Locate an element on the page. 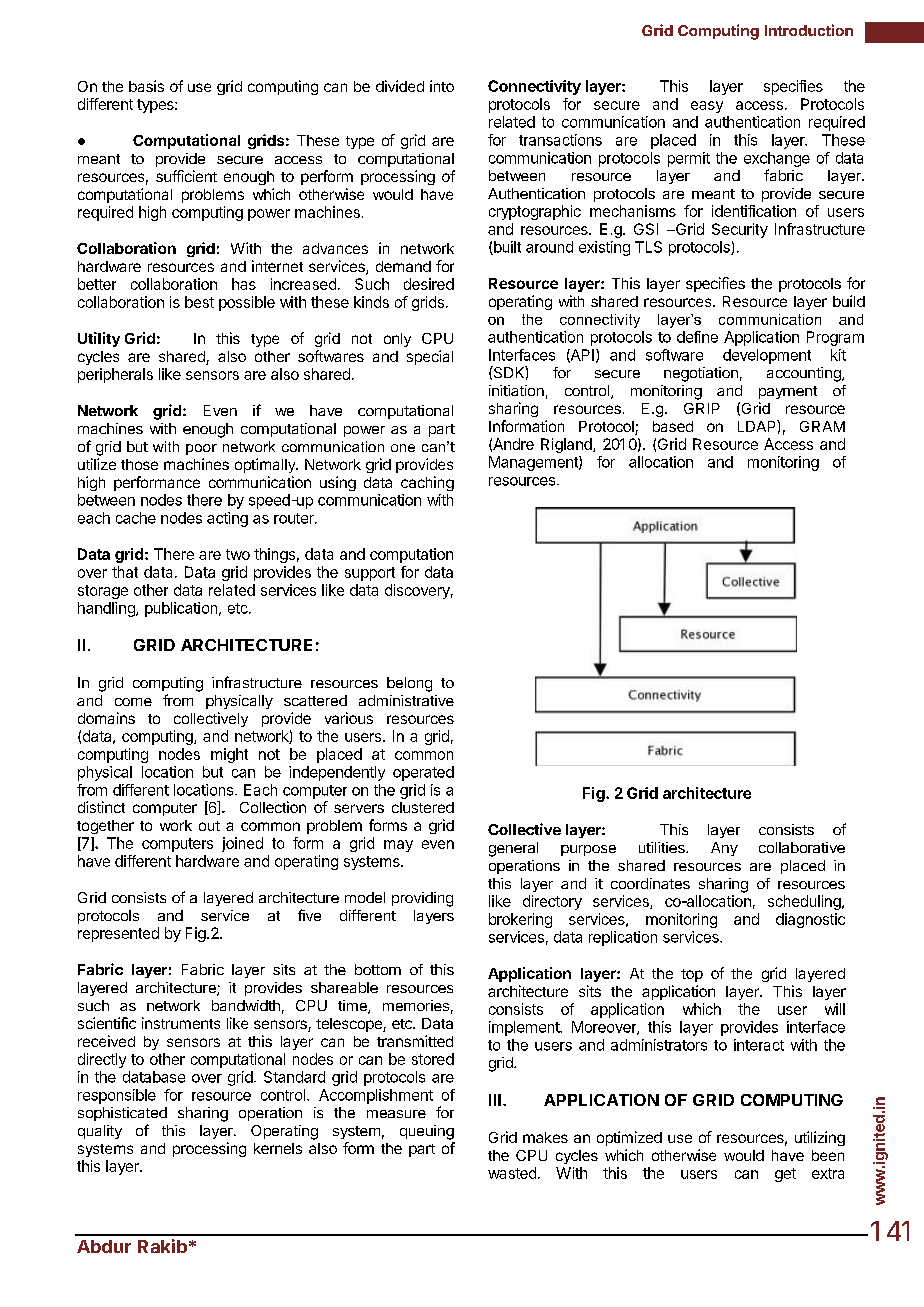  operated is located at coordinates (423, 773).
